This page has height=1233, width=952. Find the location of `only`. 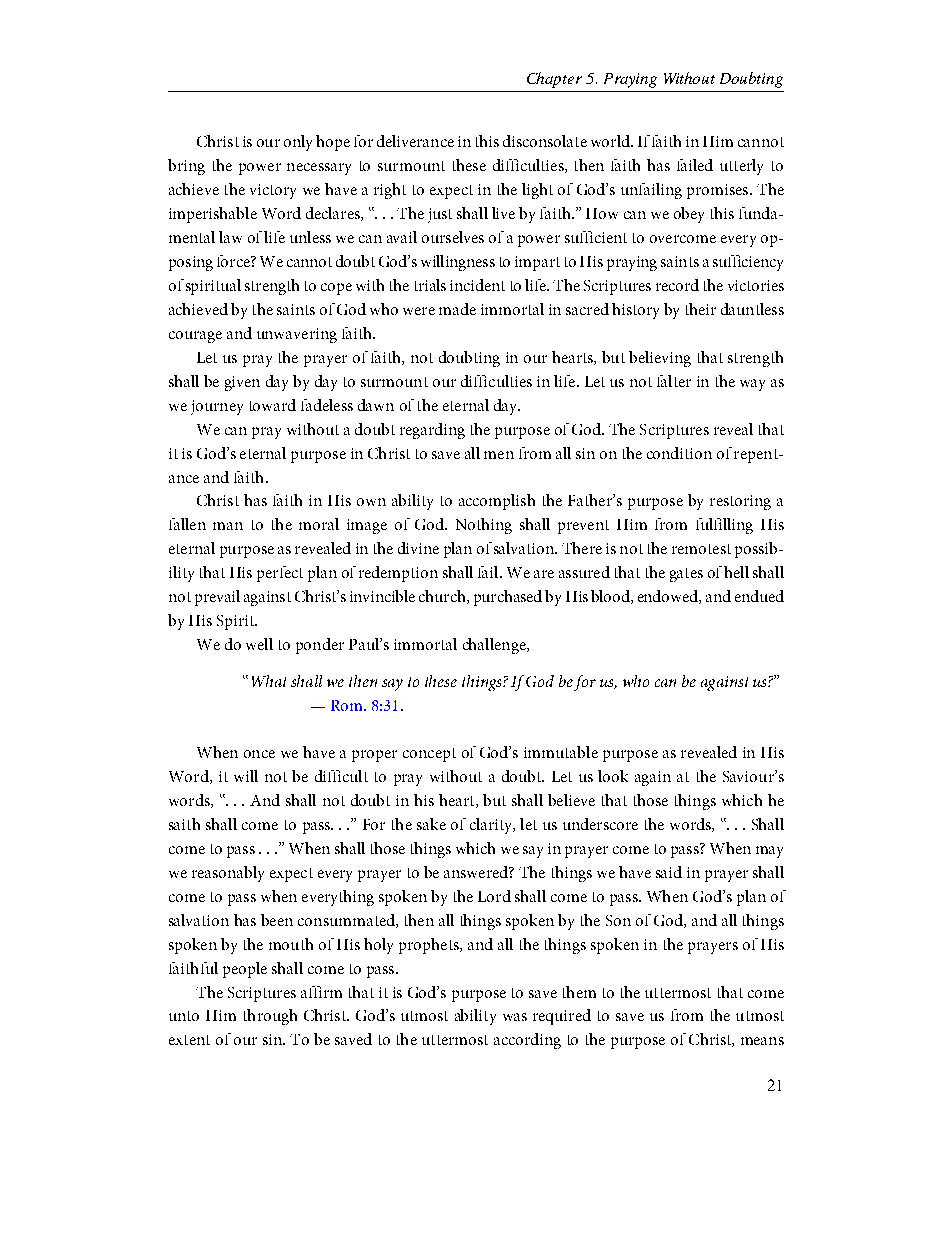

only is located at coordinates (298, 143).
